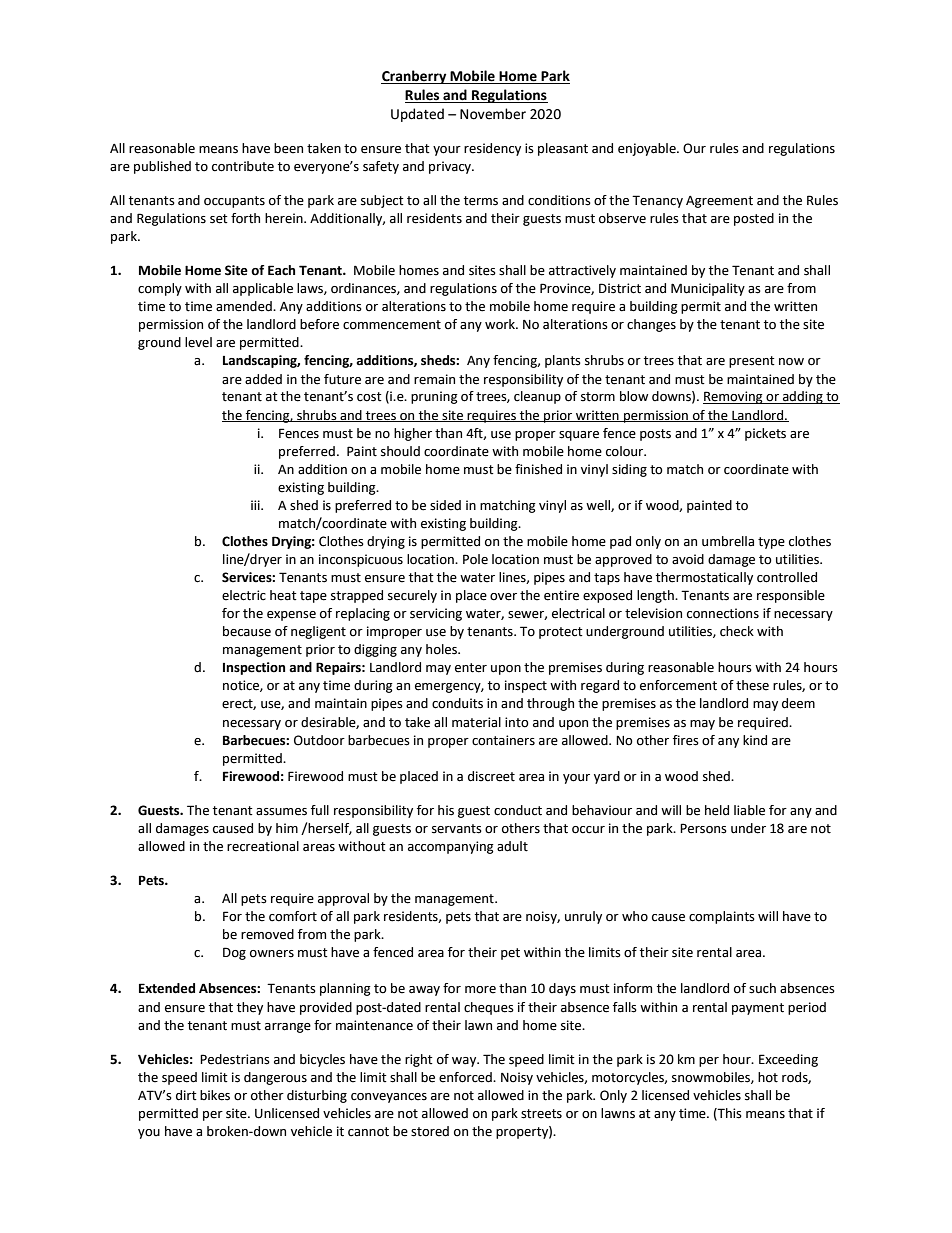 Image resolution: width=952 pixels, height=1233 pixels. I want to click on bikes, so click(215, 1095).
